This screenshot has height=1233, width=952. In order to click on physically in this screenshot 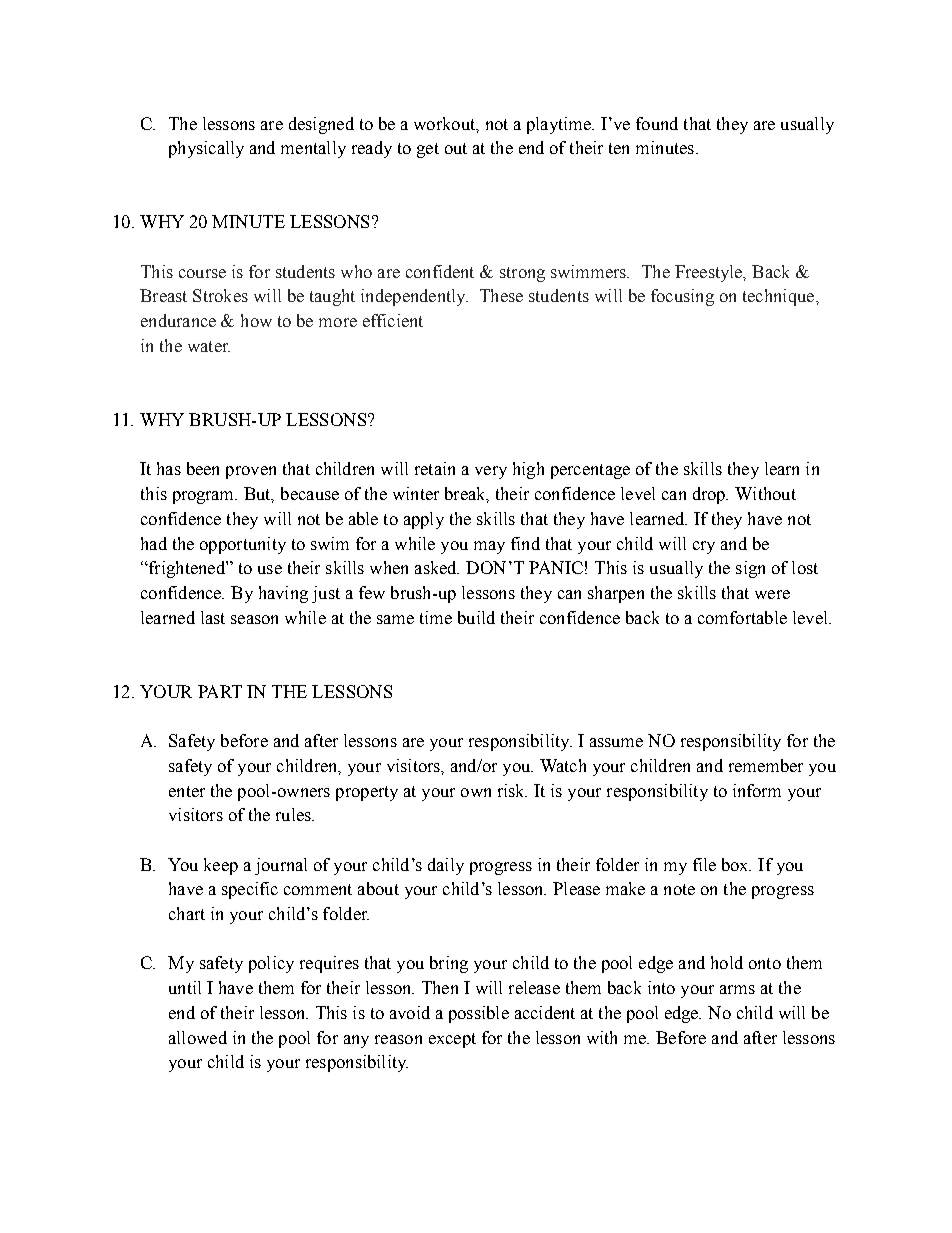, I will do `click(206, 149)`.
